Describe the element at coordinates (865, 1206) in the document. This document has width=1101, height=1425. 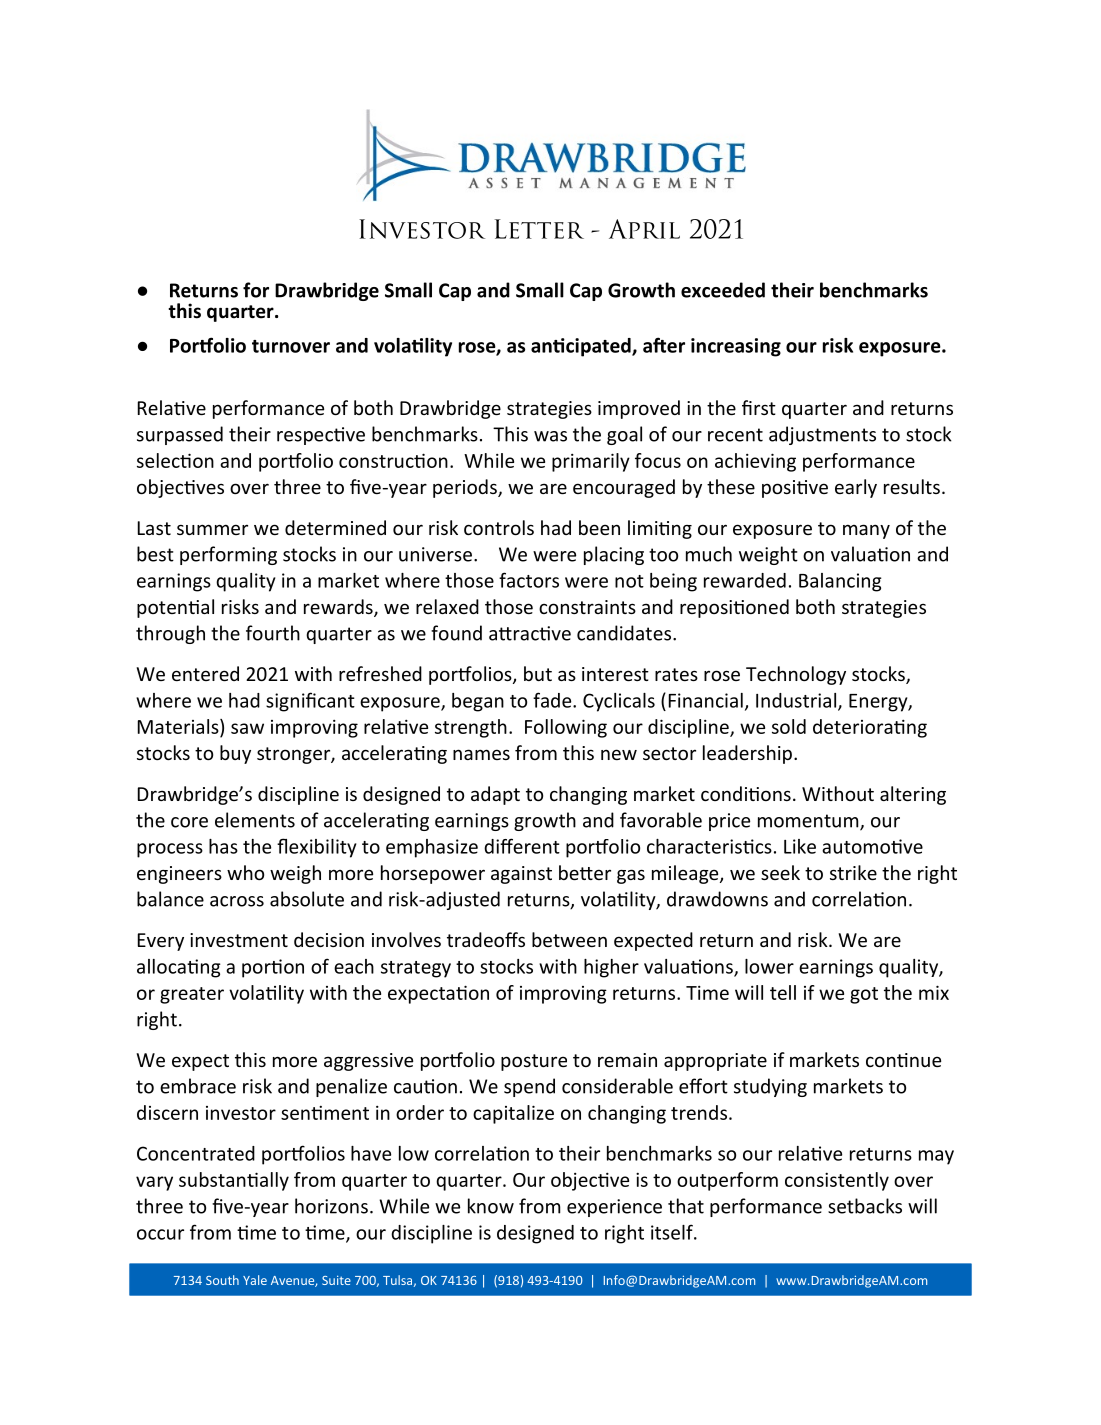
I see `setbacks` at that location.
